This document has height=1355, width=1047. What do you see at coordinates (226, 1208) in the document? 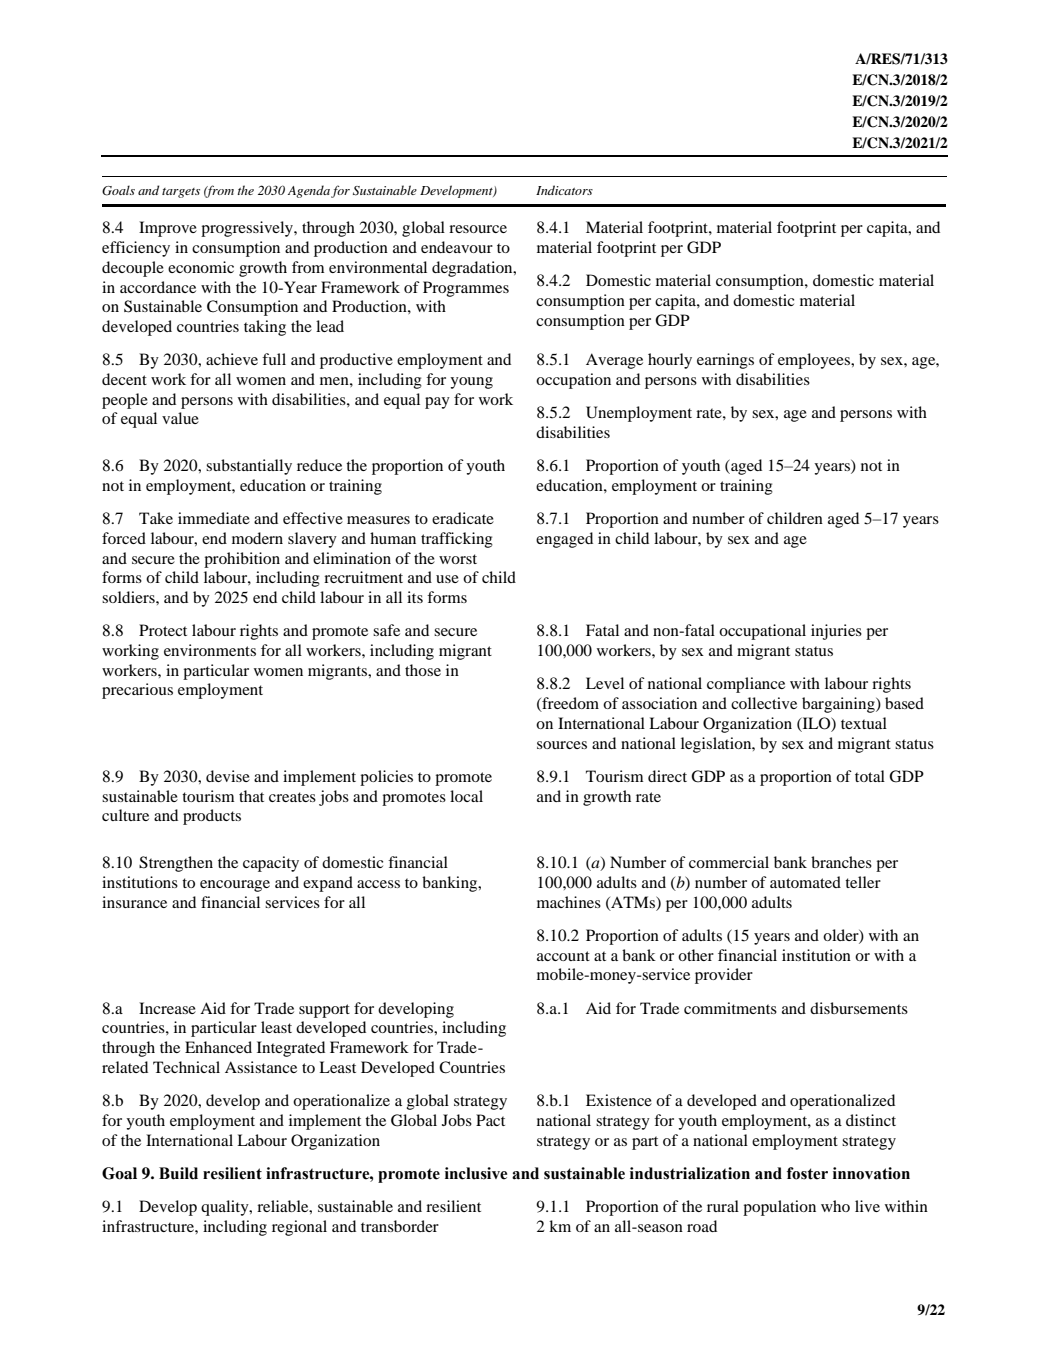
I see `quality` at bounding box center [226, 1208].
